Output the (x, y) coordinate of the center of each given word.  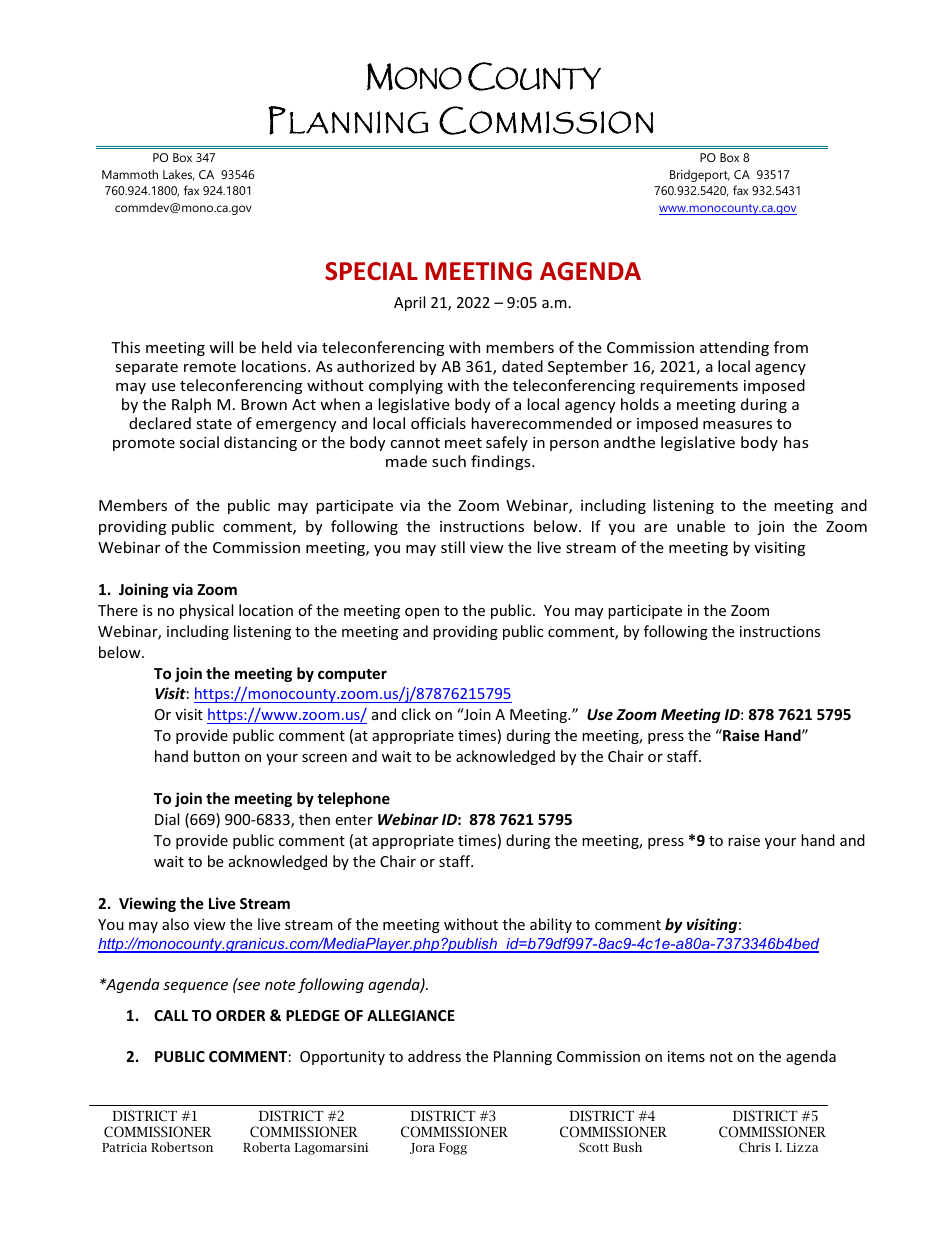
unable (701, 526)
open (422, 613)
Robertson (182, 1147)
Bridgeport (700, 176)
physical (206, 611)
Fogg (453, 1149)
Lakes (178, 175)
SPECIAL (371, 271)
